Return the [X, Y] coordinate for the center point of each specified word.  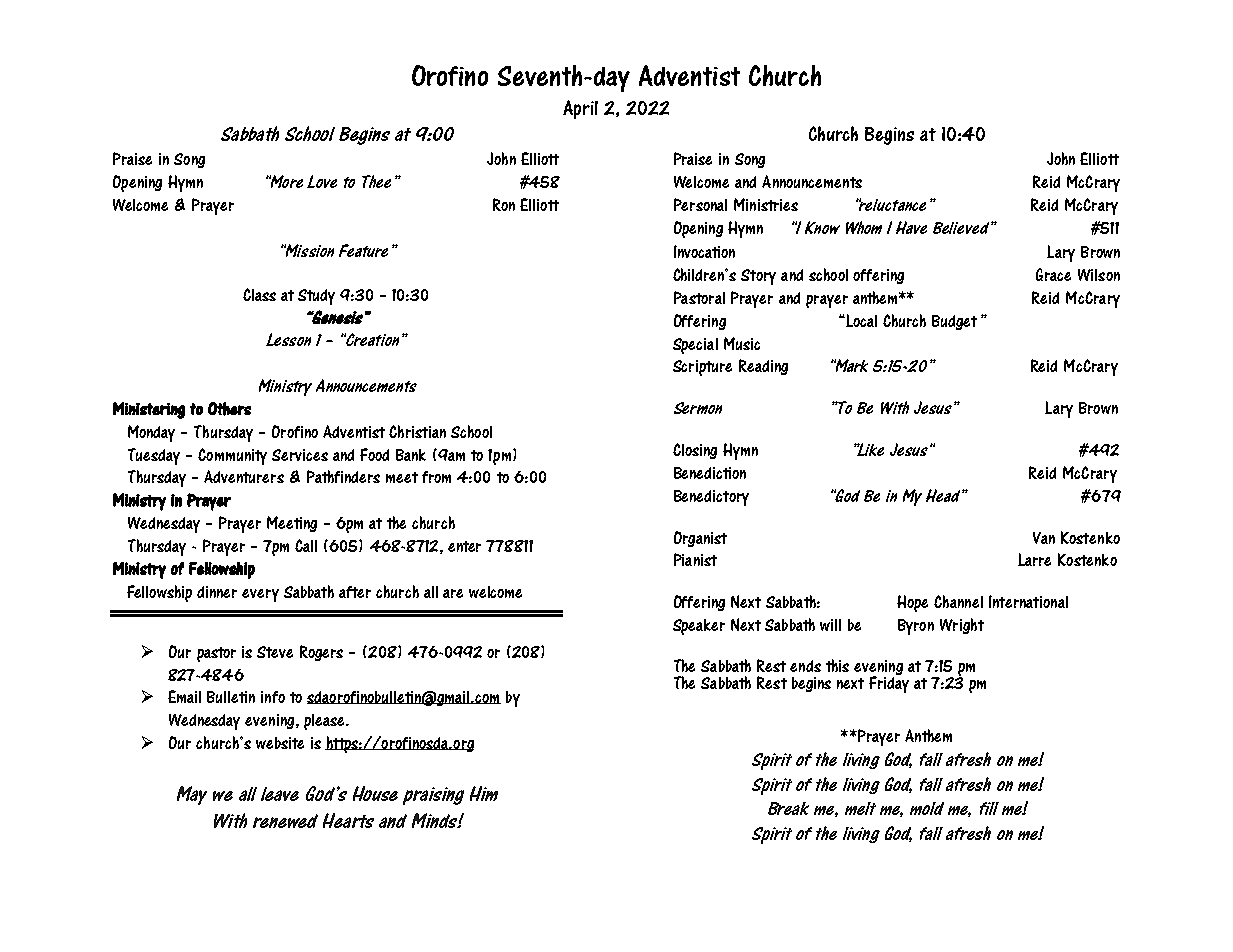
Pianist [695, 559]
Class [259, 294]
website [280, 743]
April [580, 109]
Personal [700, 204]
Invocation [704, 251]
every [260, 595]
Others [229, 409]
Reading [763, 367]
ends [805, 666]
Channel [958, 601]
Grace [1053, 274]
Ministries [766, 204]
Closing [695, 451]
